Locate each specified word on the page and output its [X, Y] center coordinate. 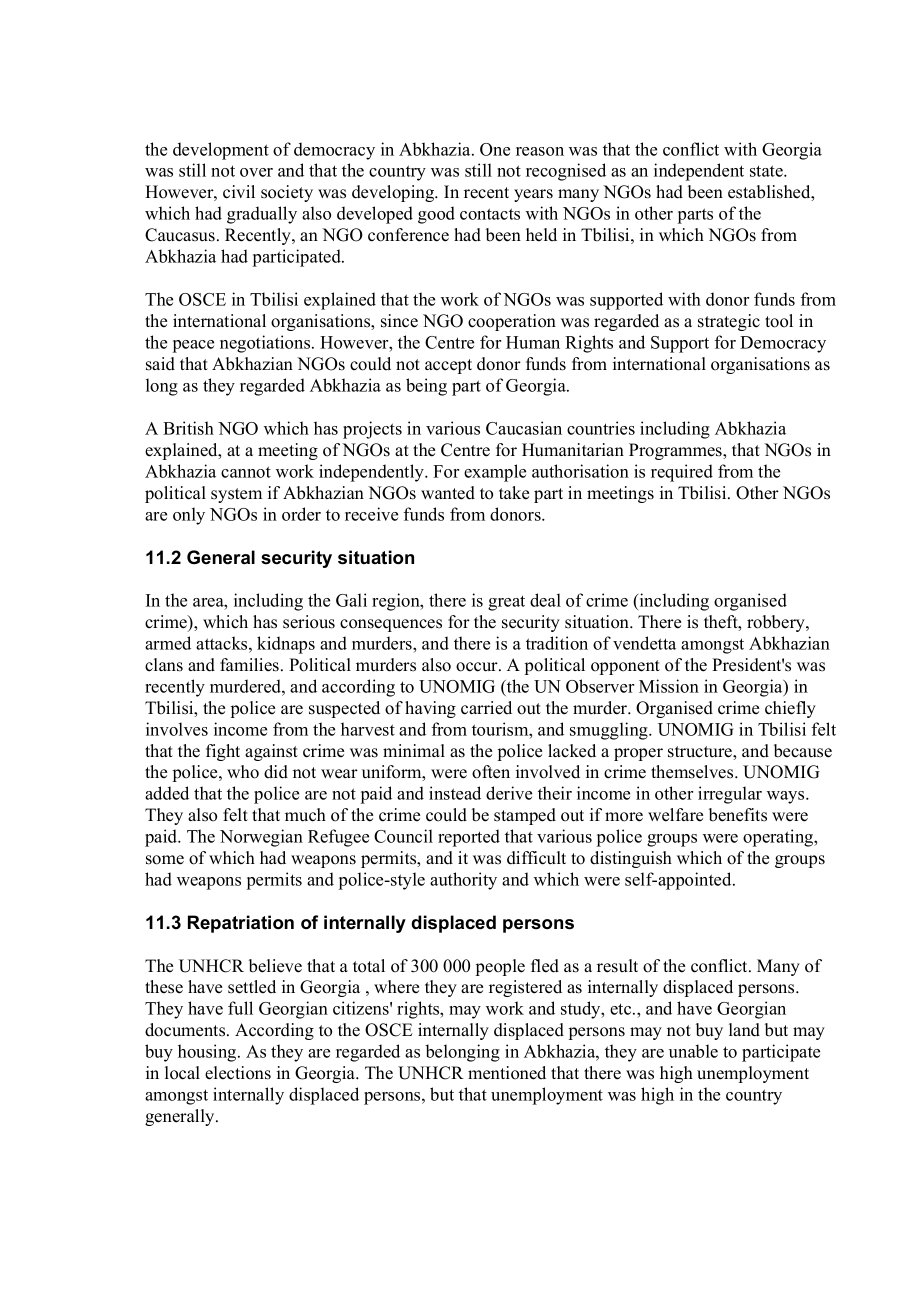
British [188, 428]
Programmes [676, 451]
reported [469, 838]
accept [448, 366]
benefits [738, 815]
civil [239, 192]
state [767, 171]
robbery [777, 623]
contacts [490, 214]
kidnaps [286, 645]
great [506, 603]
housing [208, 1053]
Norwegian [261, 838]
